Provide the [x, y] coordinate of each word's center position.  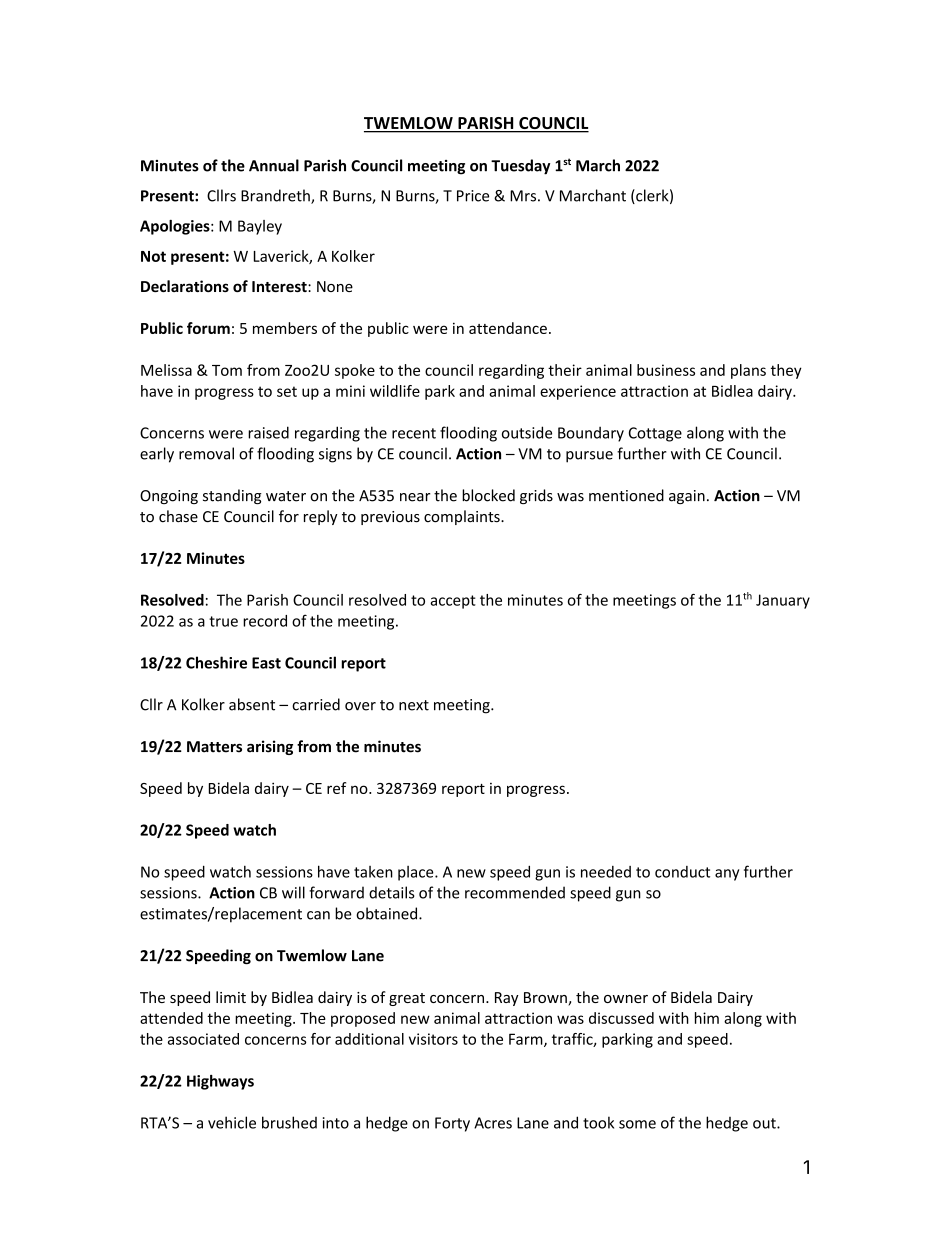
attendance [508, 328]
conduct [682, 872]
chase [178, 516]
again [687, 497]
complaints [463, 517]
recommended [515, 892]
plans [748, 371]
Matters [214, 747]
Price [473, 196]
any [727, 875]
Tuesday [520, 167]
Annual [274, 165]
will [293, 892]
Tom [227, 370]
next [414, 705]
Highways [220, 1082]
